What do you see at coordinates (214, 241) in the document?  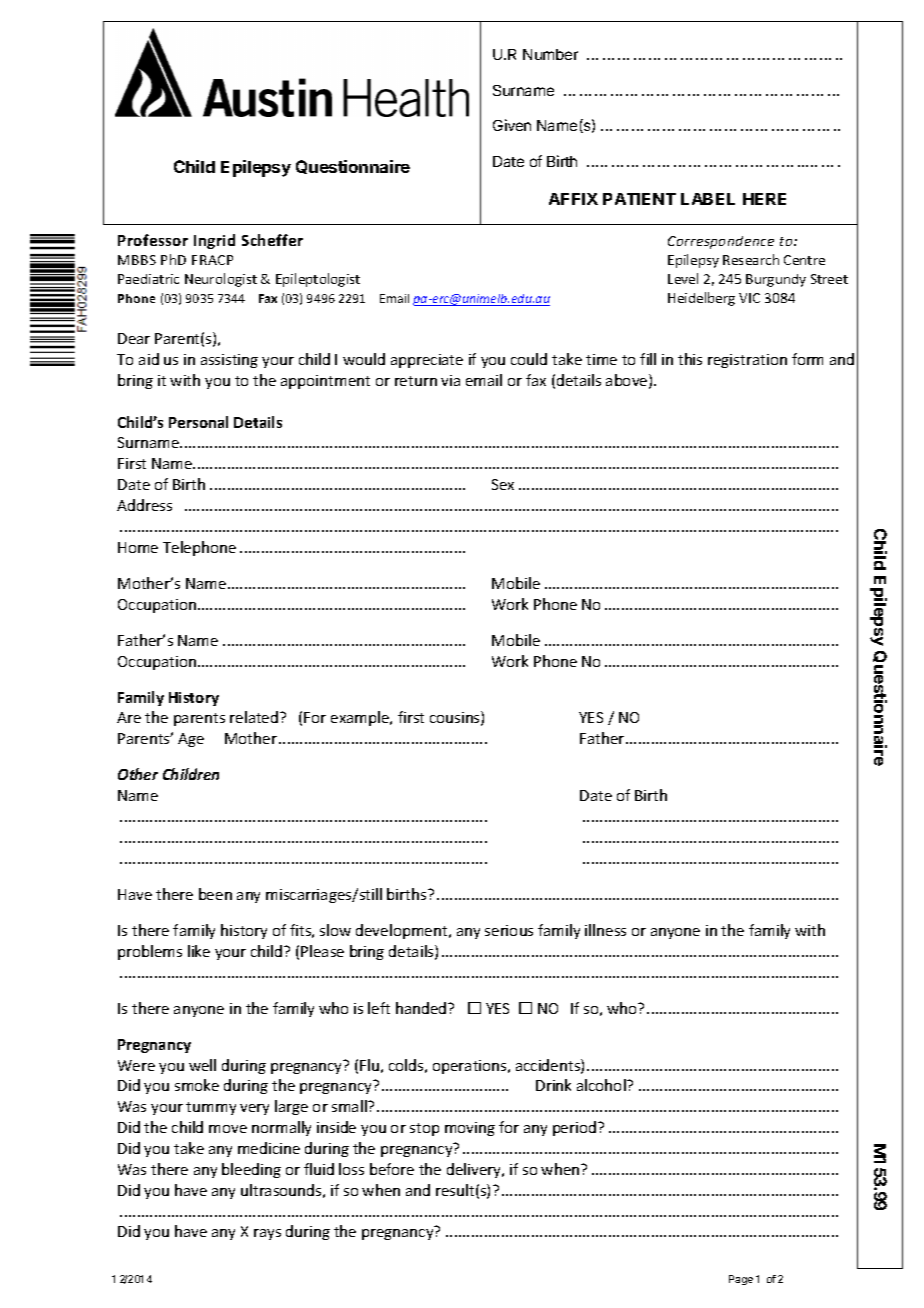 I see `Ingrid` at bounding box center [214, 241].
